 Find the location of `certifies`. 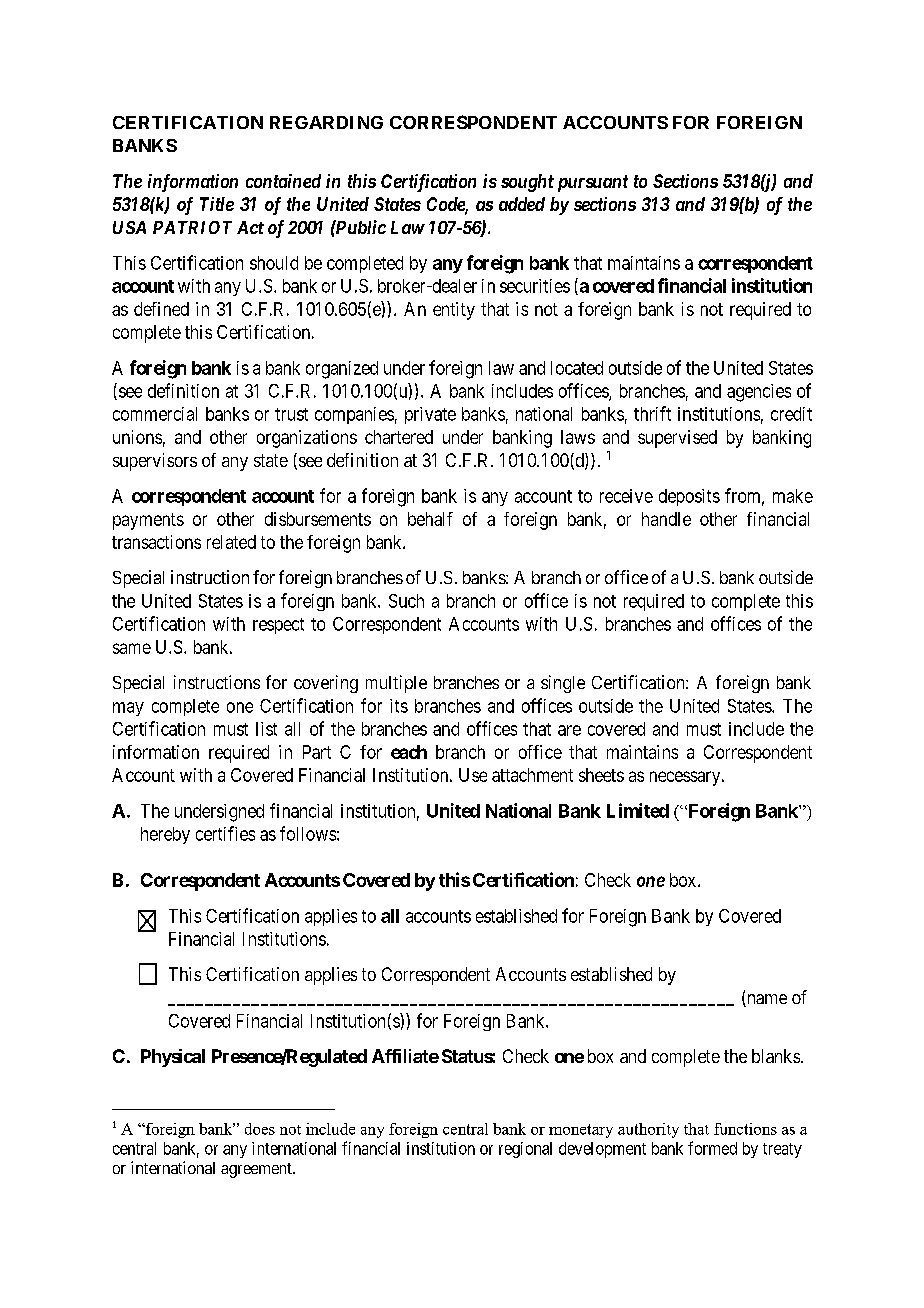

certifies is located at coordinates (225, 833).
